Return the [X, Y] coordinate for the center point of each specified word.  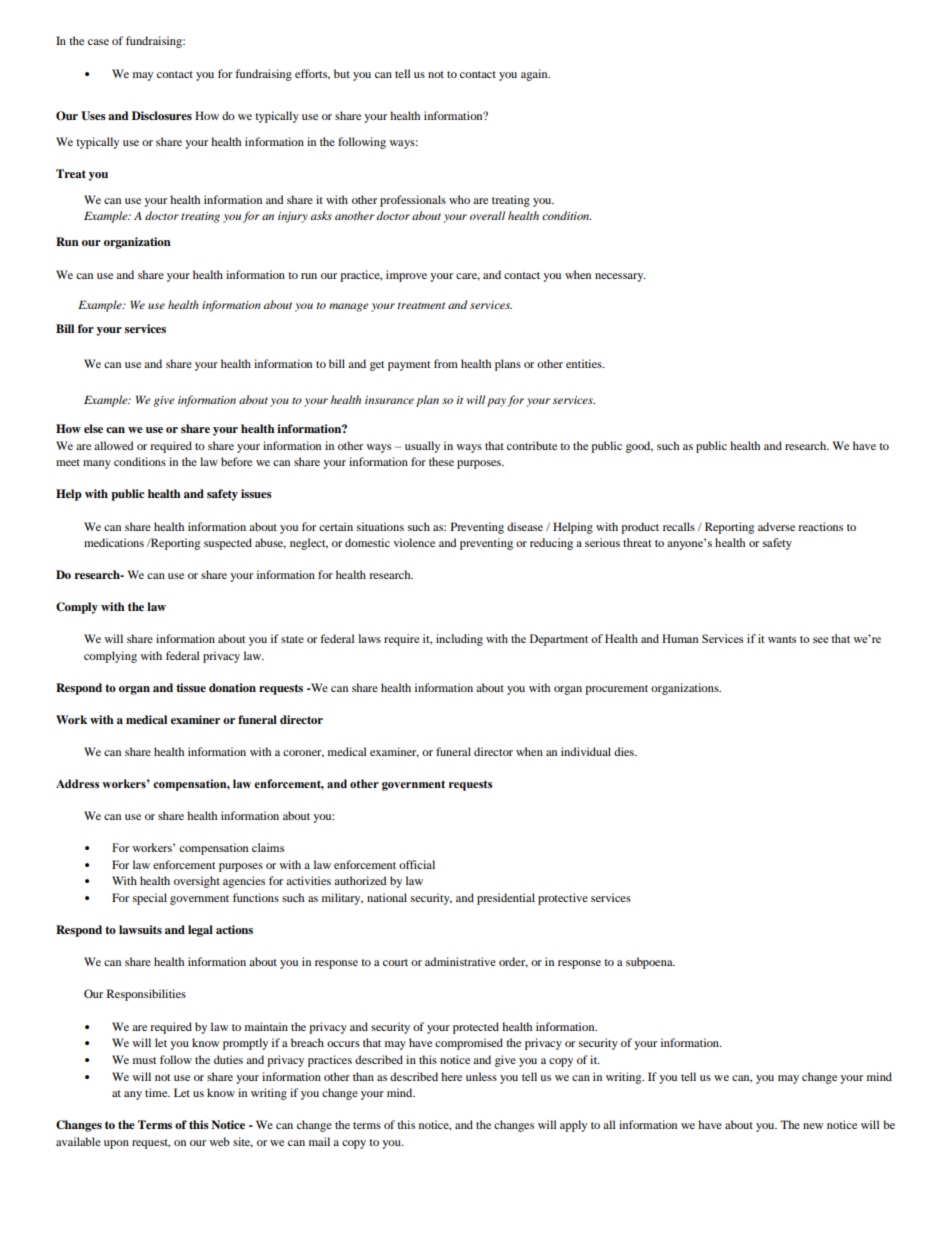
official [417, 864]
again [535, 75]
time [157, 1092]
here [451, 1076]
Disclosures [162, 115]
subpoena [650, 963]
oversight [197, 882]
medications [114, 542]
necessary [620, 277]
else [93, 428]
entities [585, 363]
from [446, 363]
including [459, 640]
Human [680, 638]
